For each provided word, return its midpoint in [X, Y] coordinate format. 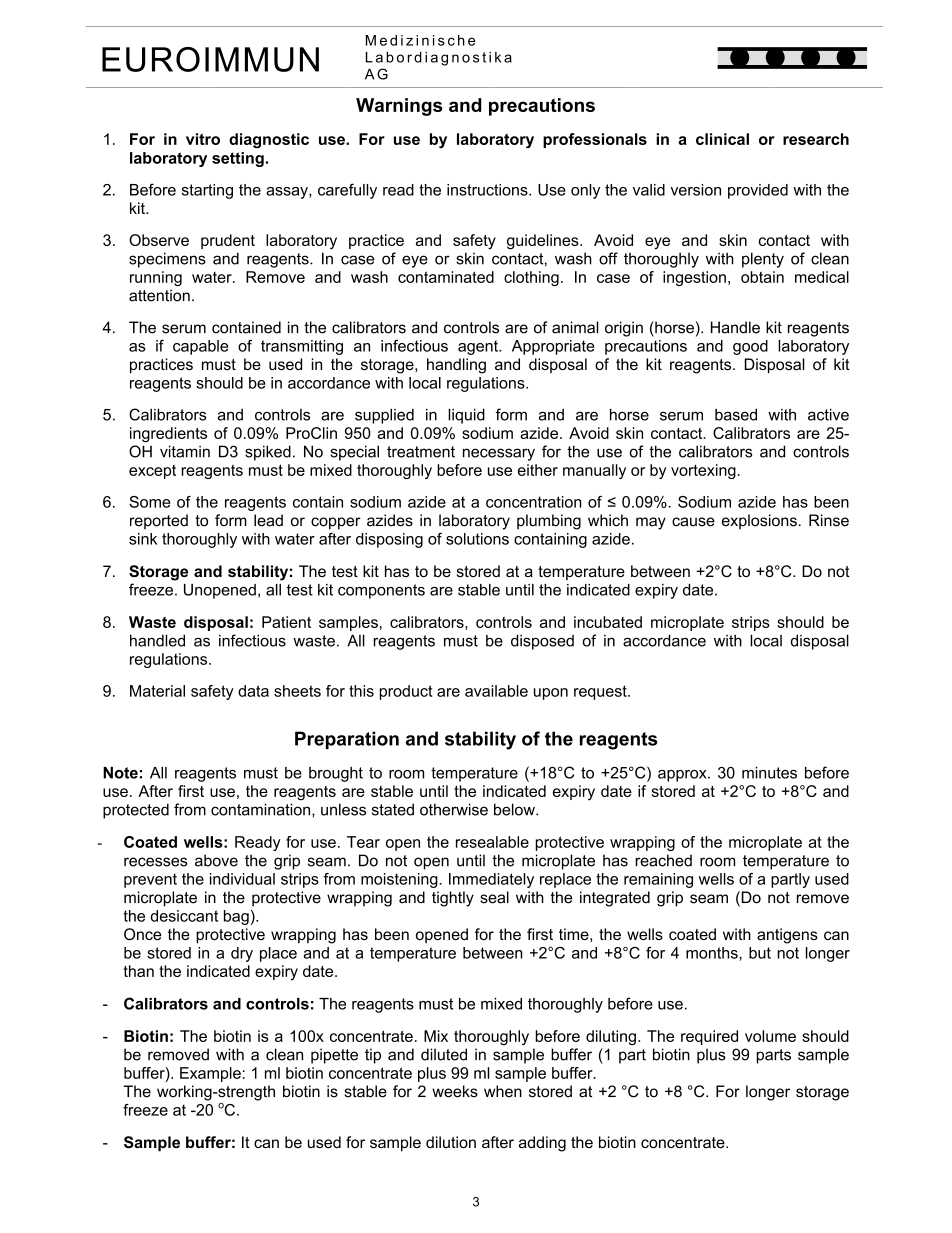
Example [210, 1074]
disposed [542, 642]
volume [770, 1036]
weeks [455, 1091]
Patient [286, 622]
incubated [608, 622]
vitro [203, 139]
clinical [722, 139]
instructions [488, 190]
